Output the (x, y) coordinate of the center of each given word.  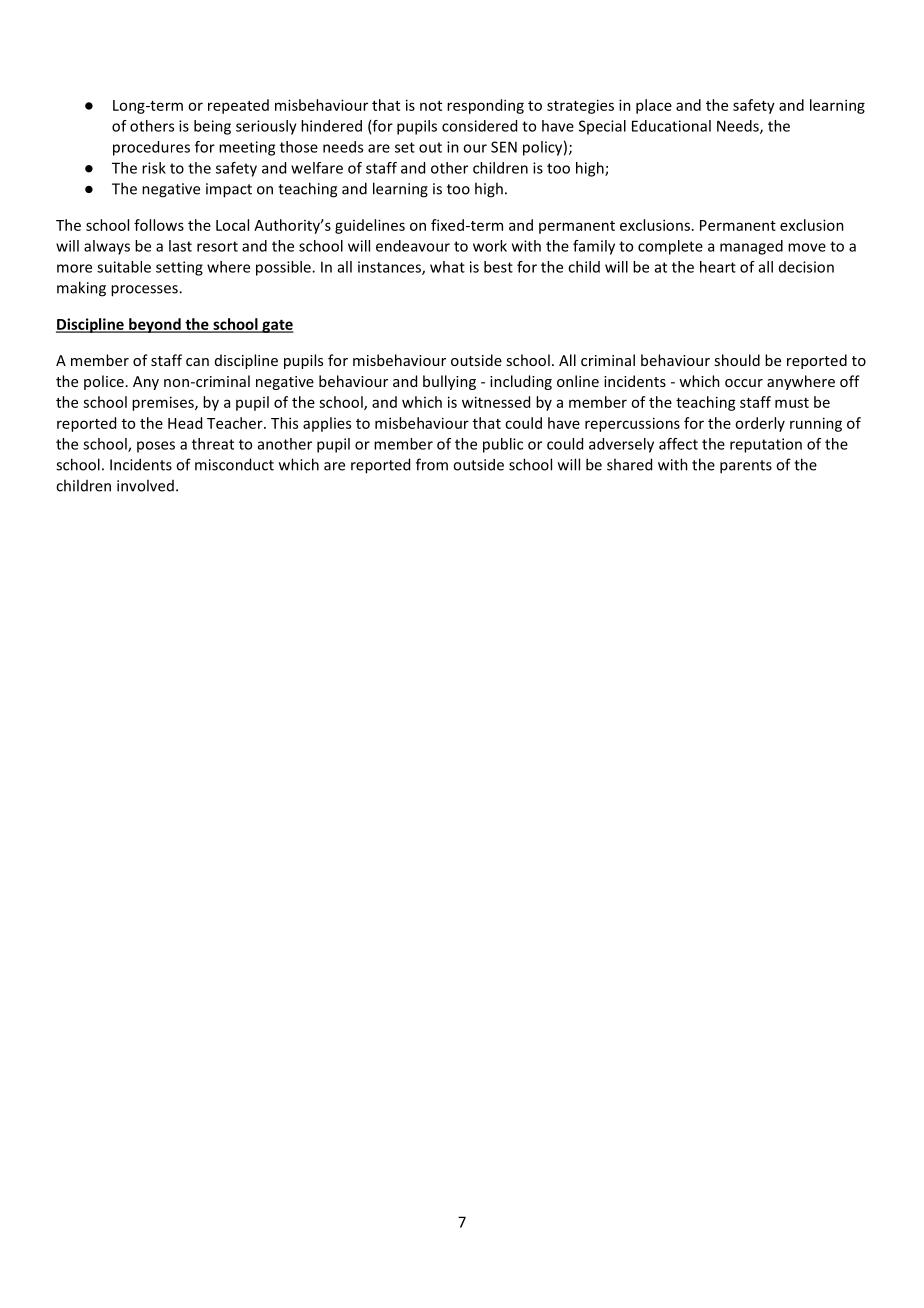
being (212, 127)
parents (746, 467)
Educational (671, 126)
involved (145, 485)
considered (479, 126)
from (432, 464)
